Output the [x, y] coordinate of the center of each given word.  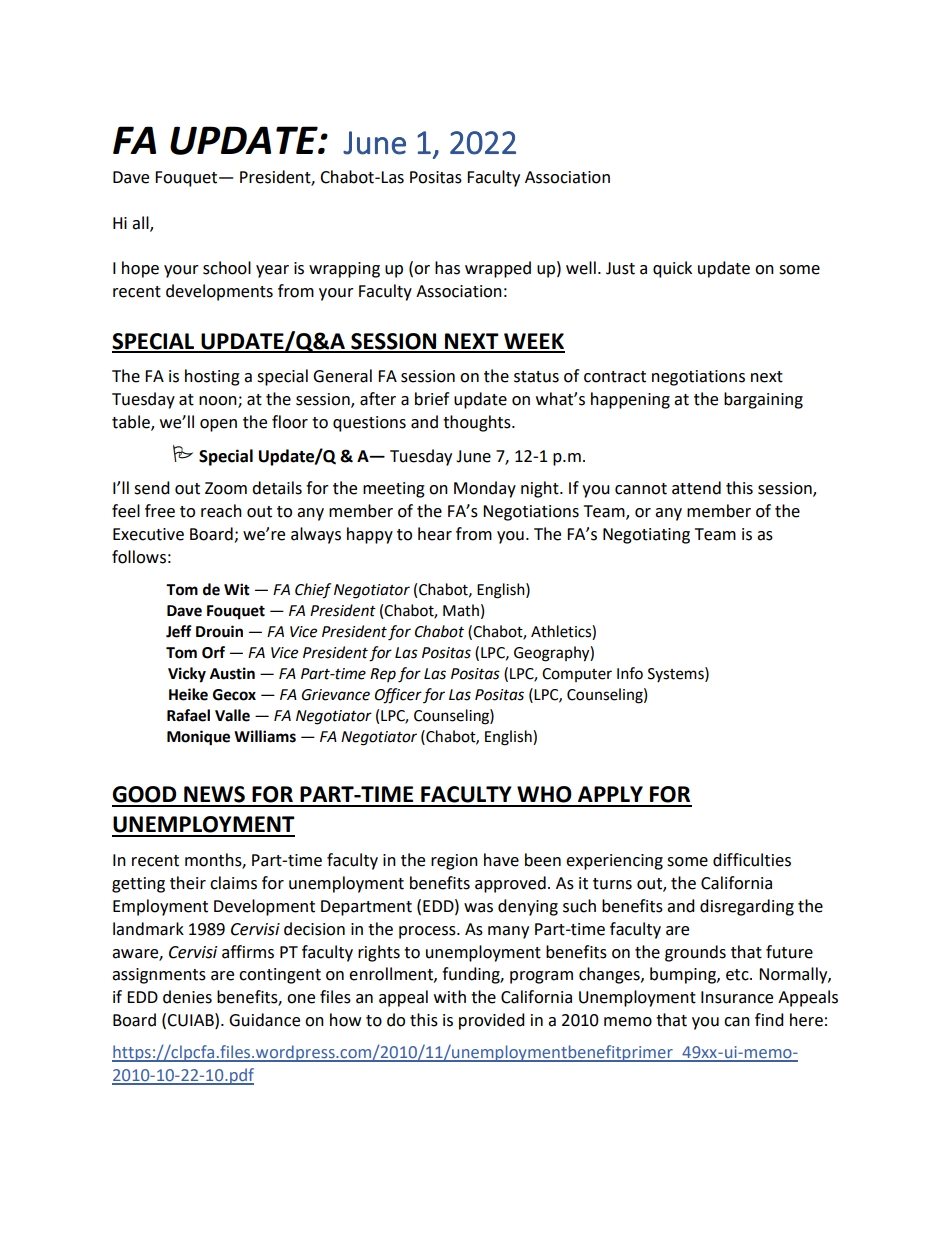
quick [672, 269]
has [447, 268]
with [450, 997]
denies [187, 997]
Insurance [737, 997]
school [227, 268]
